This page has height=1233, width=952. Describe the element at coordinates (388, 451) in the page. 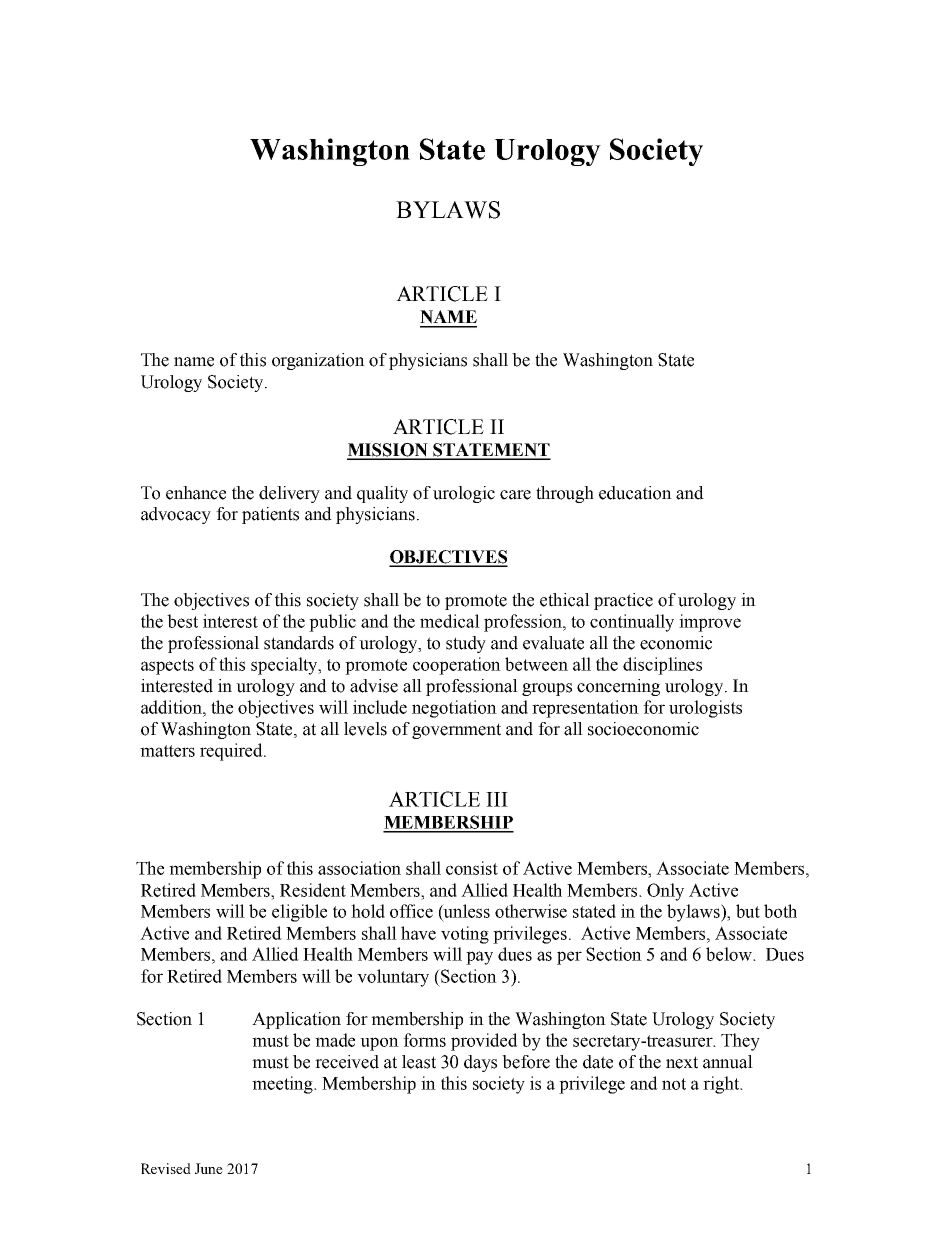

I see `MISSION` at that location.
